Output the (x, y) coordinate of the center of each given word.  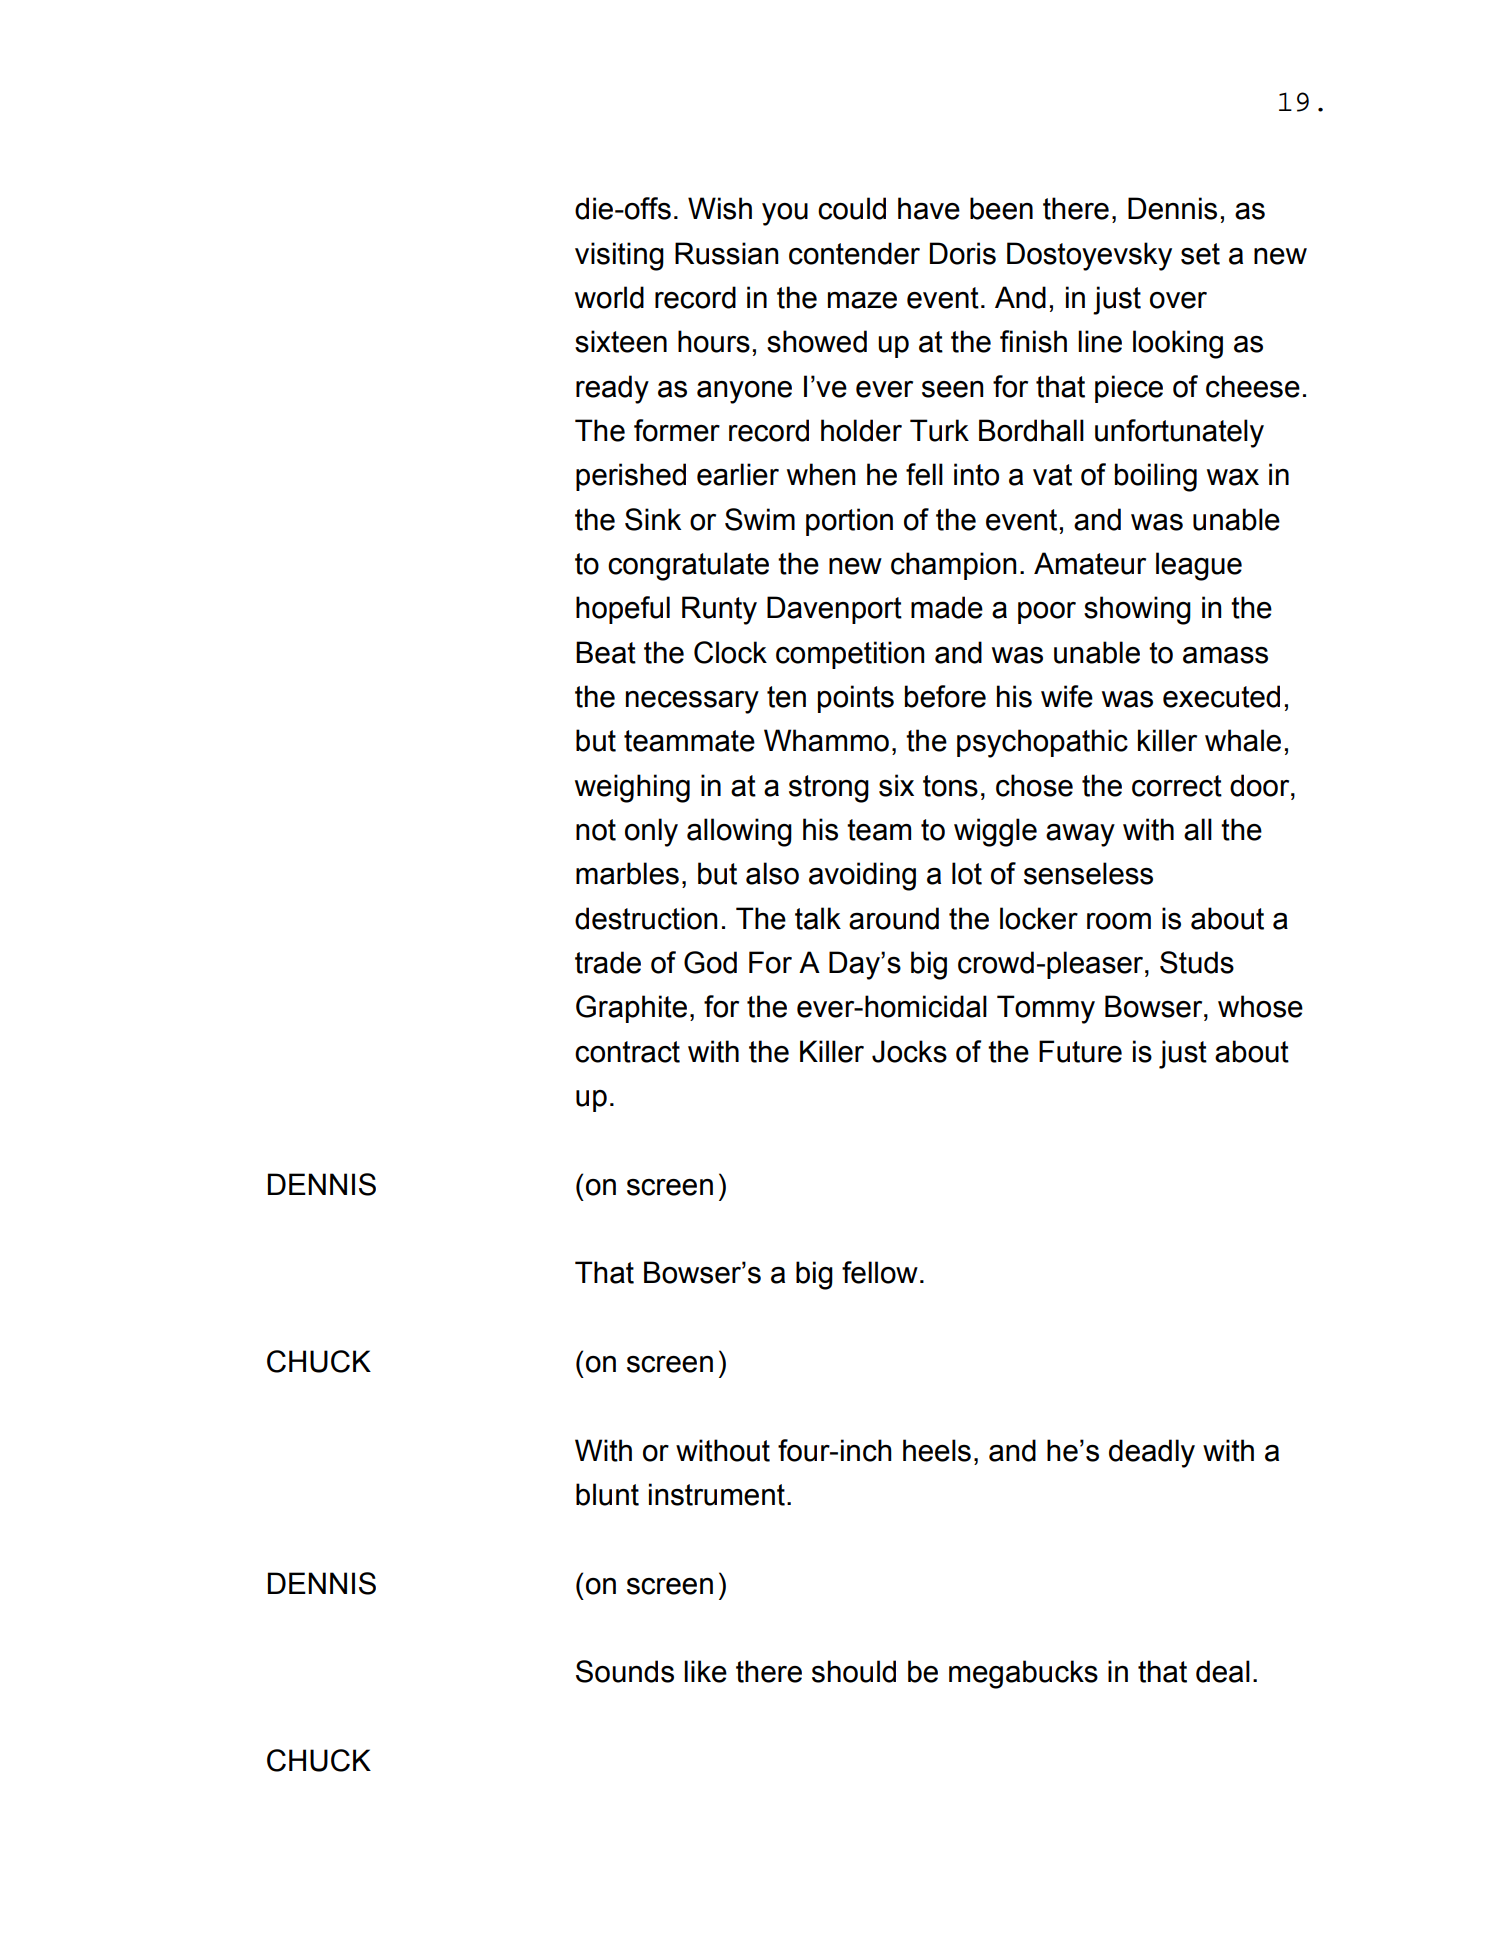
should (854, 1671)
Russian (726, 253)
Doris (963, 253)
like (705, 1671)
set (1200, 254)
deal (1223, 1671)
